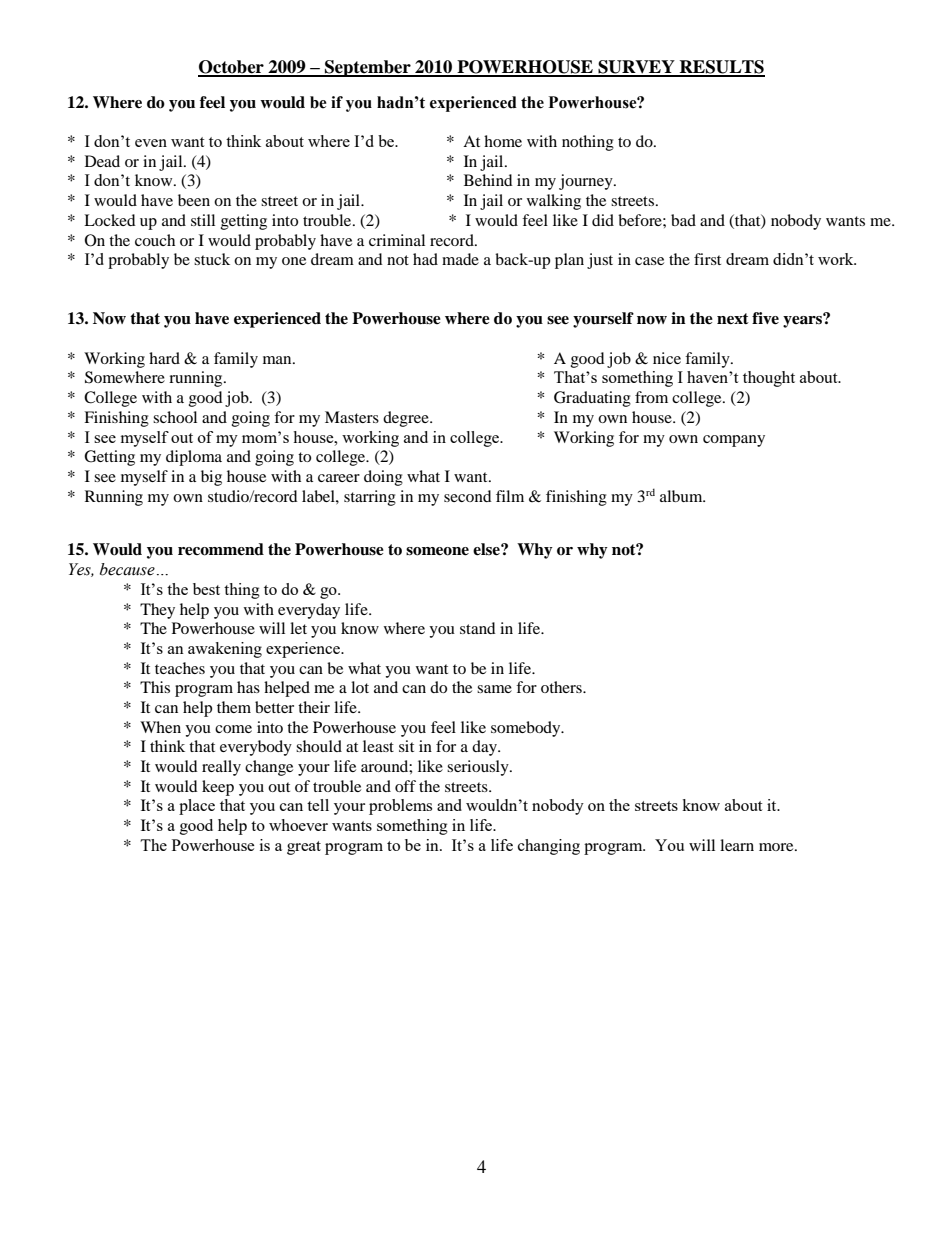  Describe the element at coordinates (225, 650) in the image. I see `awakening` at that location.
